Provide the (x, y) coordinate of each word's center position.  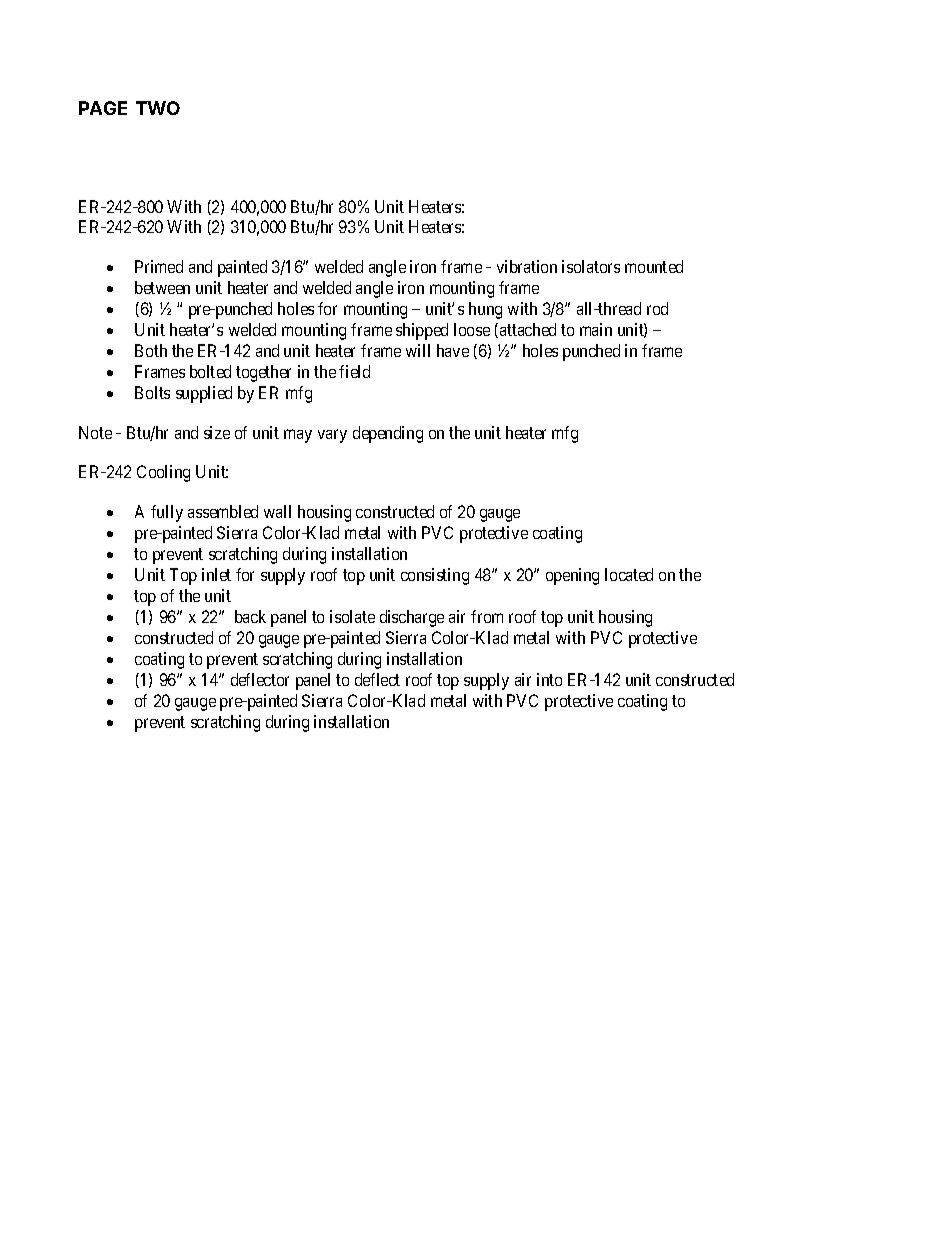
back (250, 616)
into (549, 679)
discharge (412, 618)
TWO (158, 108)
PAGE (103, 108)
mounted (654, 266)
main (596, 329)
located (629, 574)
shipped (422, 331)
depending (388, 434)
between (162, 287)
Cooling (163, 473)
